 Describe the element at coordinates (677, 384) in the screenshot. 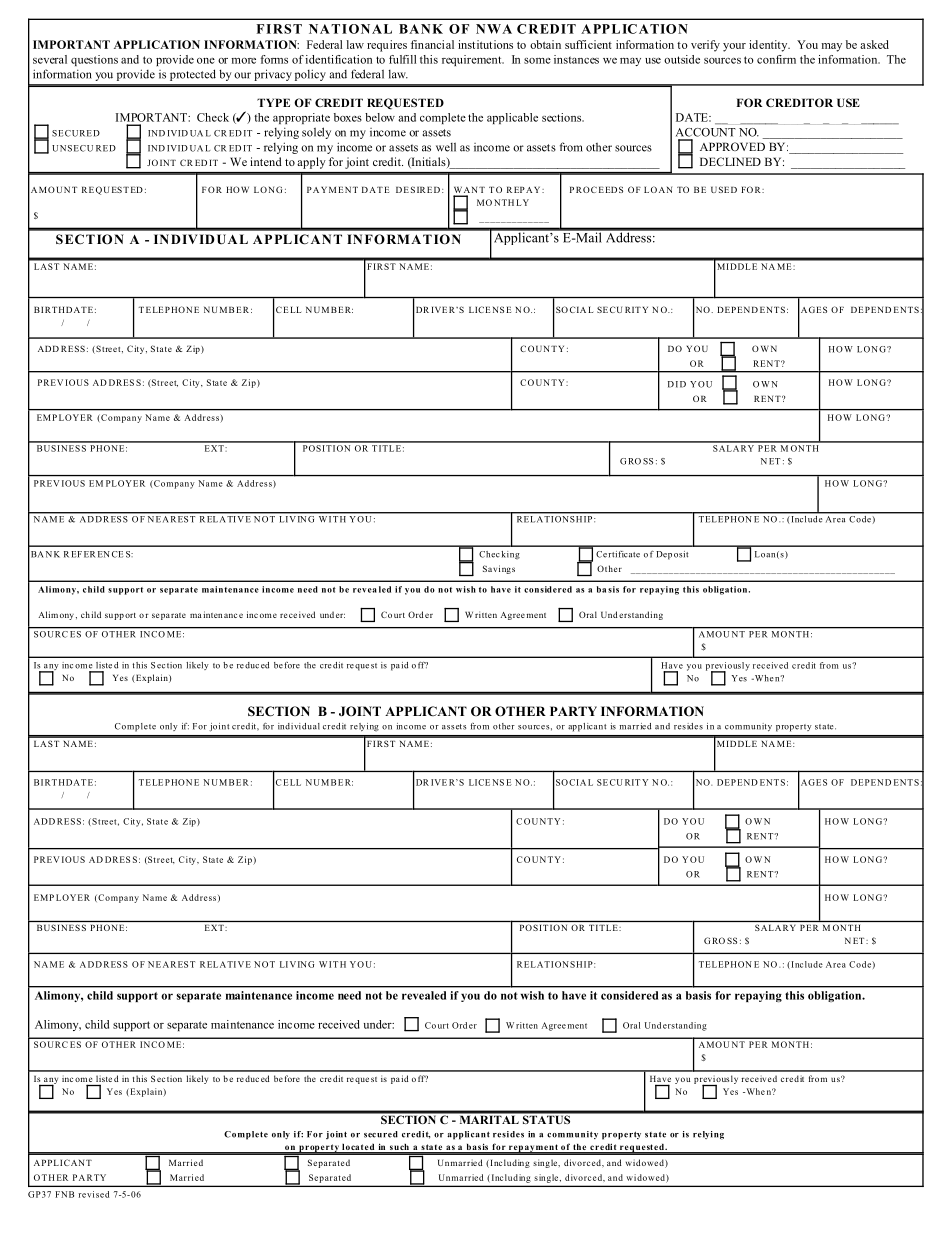

I see `DID` at that location.
